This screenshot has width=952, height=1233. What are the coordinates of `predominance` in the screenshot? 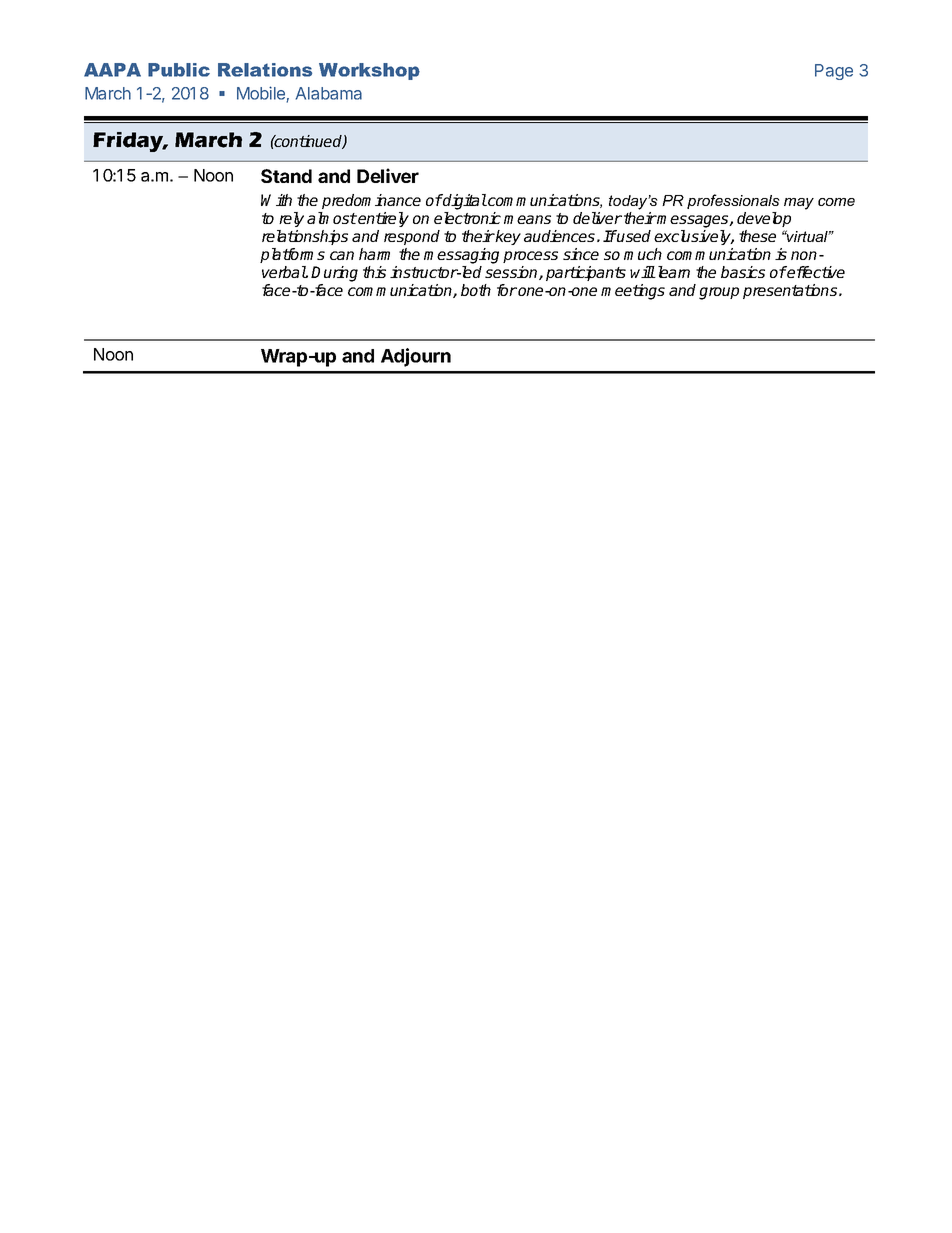 It's located at (371, 201).
